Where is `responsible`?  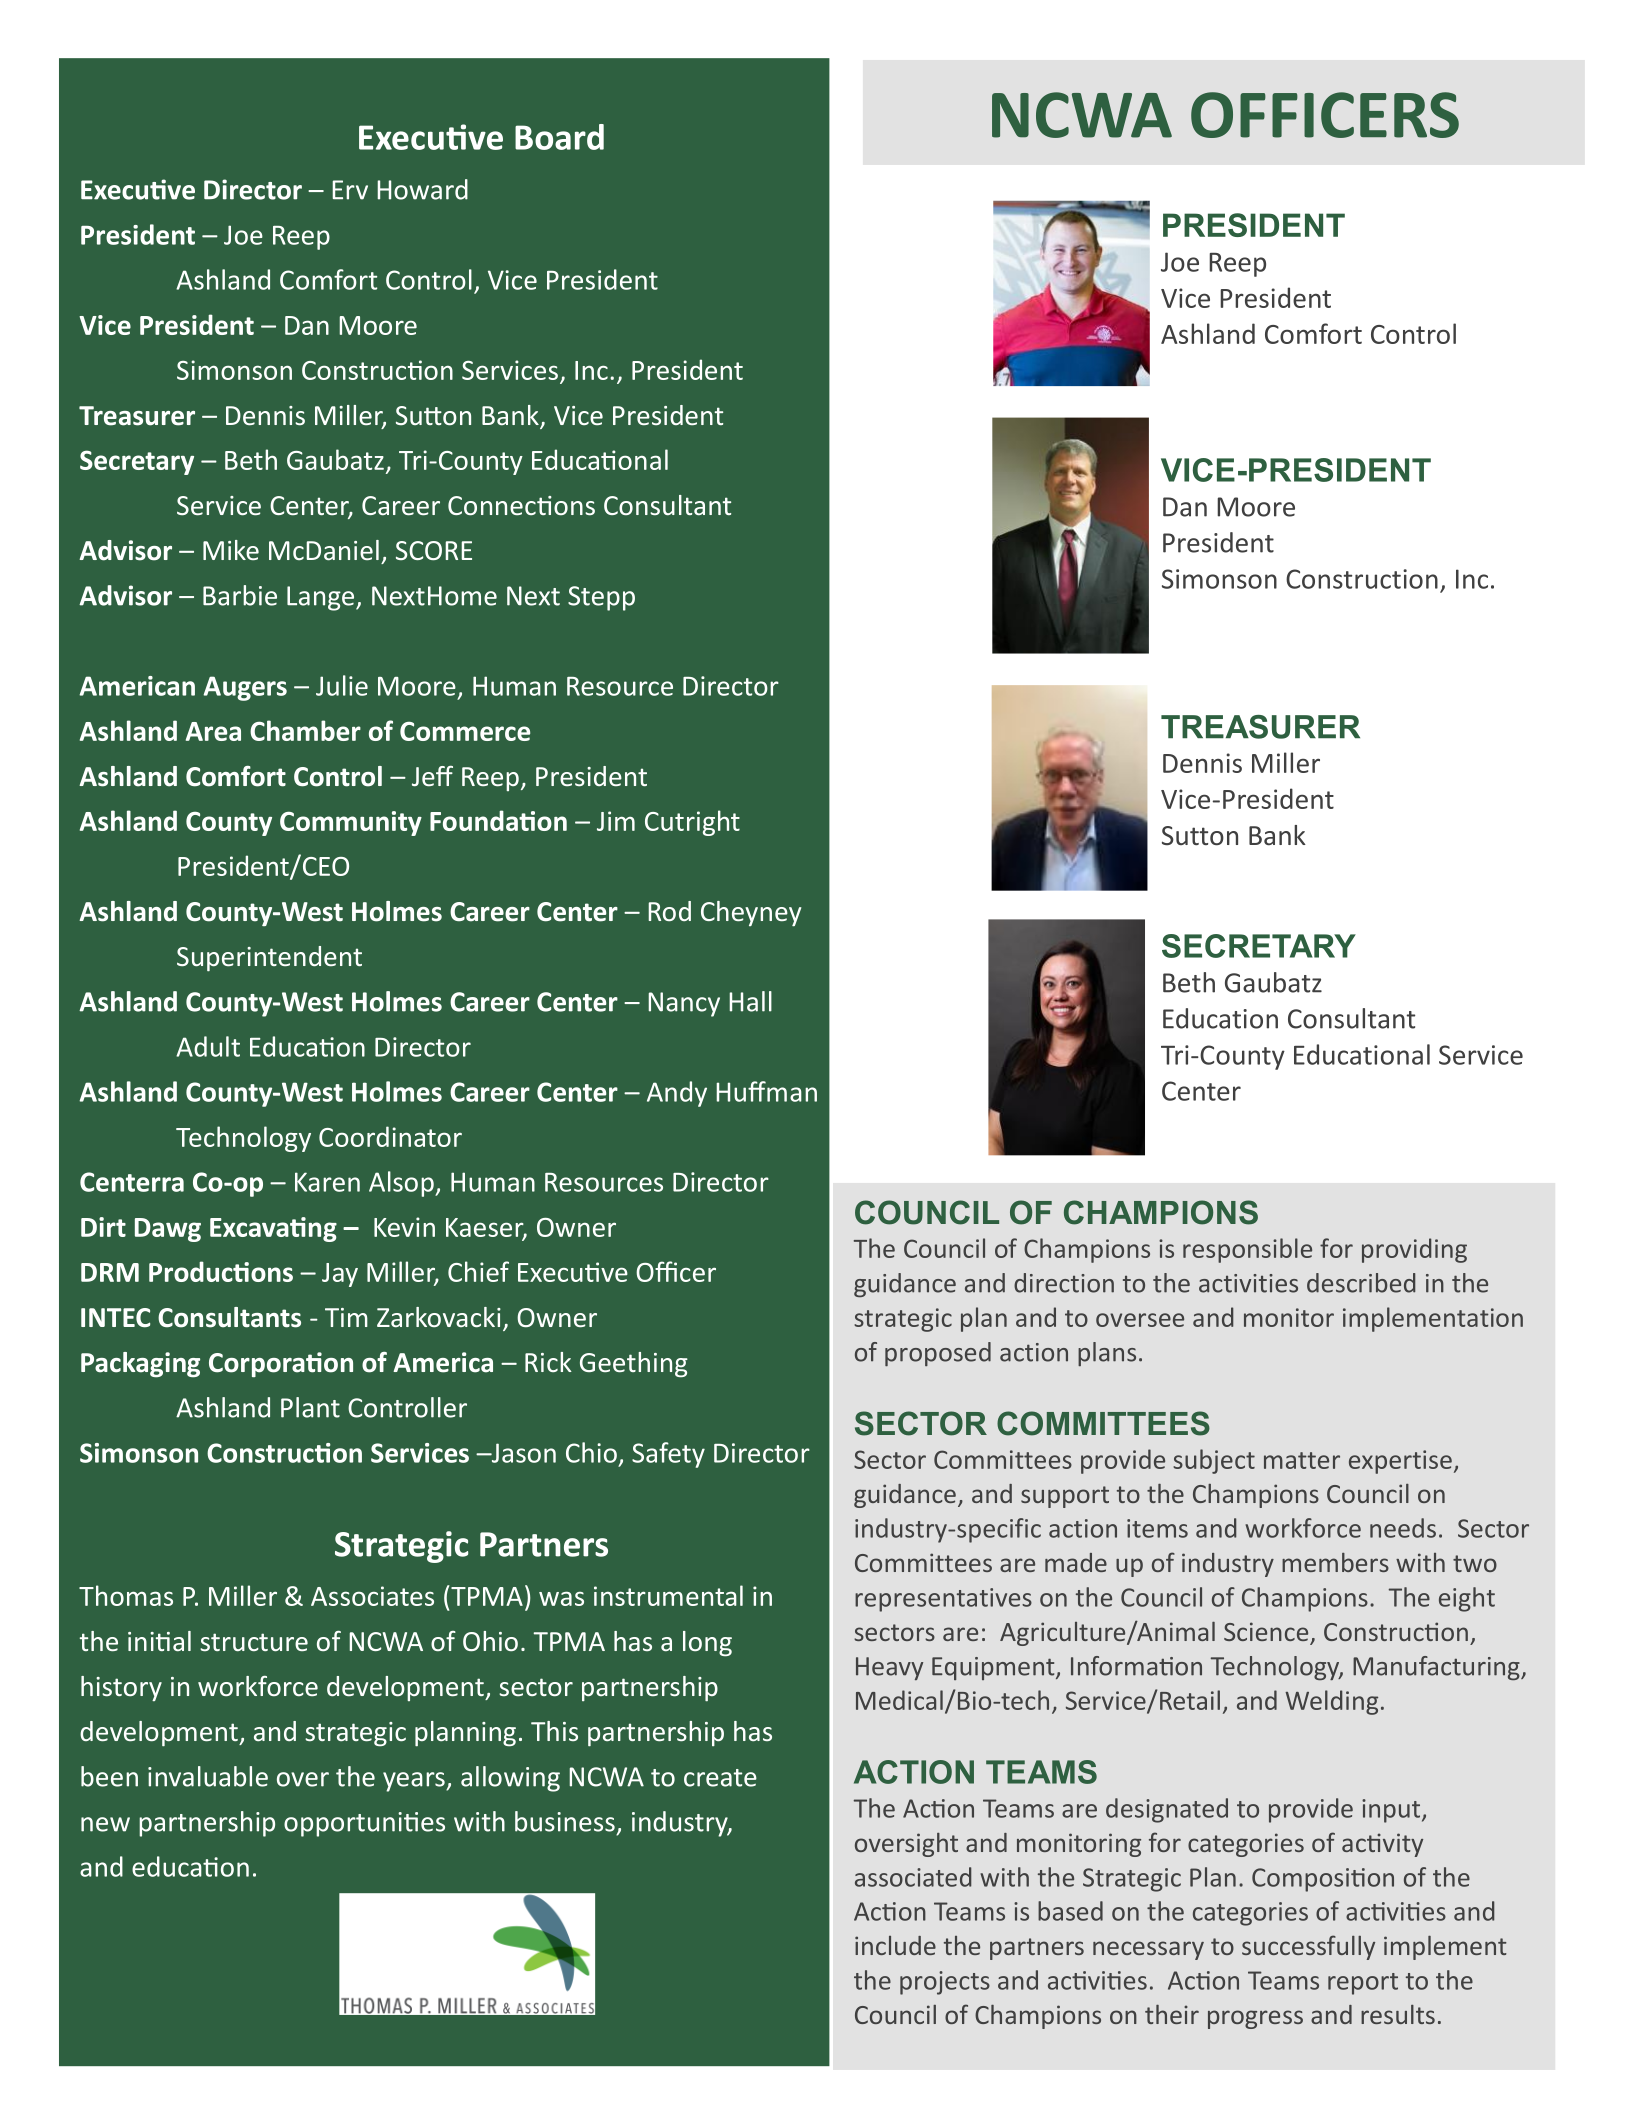
responsible is located at coordinates (1247, 1250).
